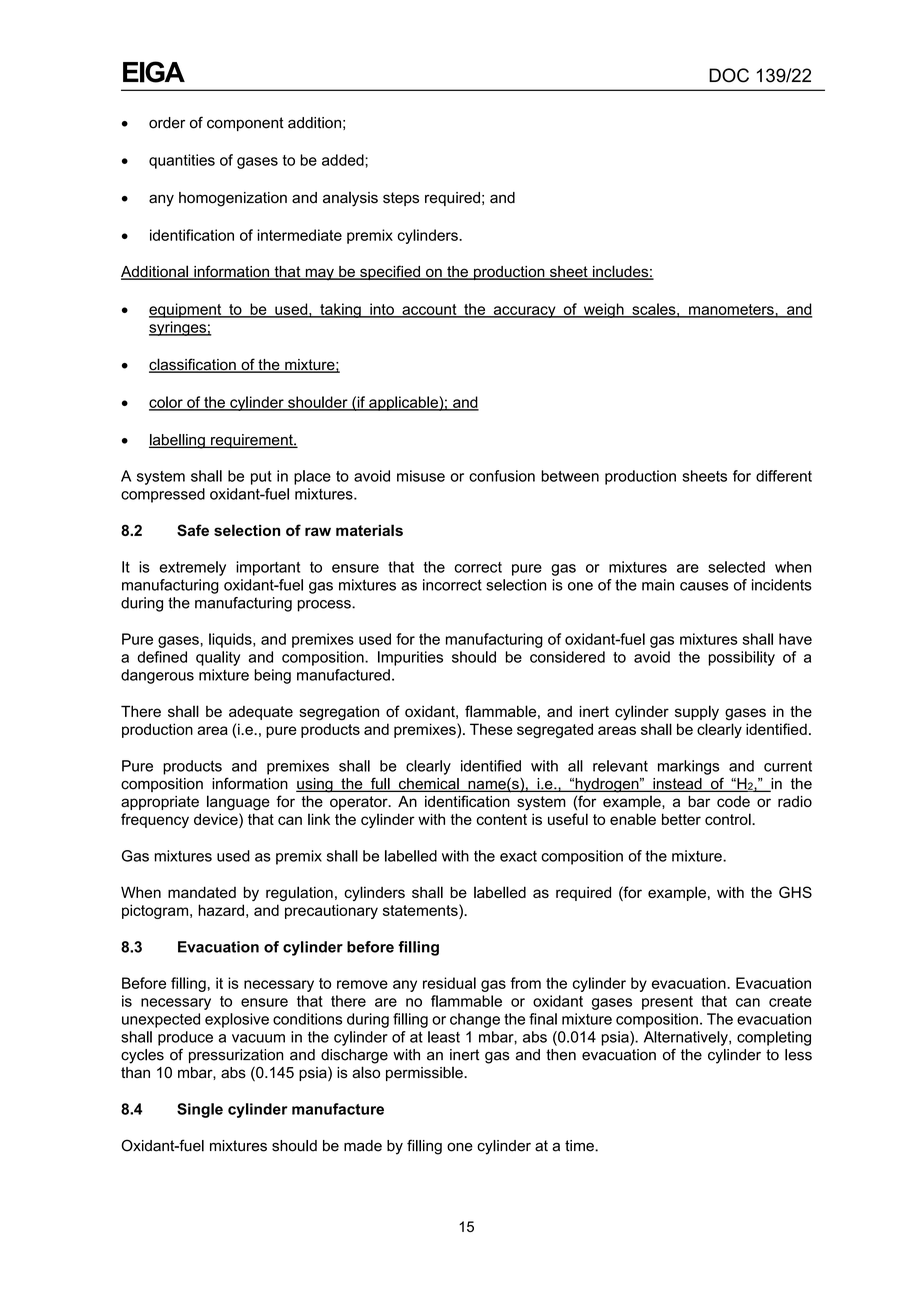 The image size is (924, 1308). Describe the element at coordinates (729, 819) in the document. I see `control` at that location.
